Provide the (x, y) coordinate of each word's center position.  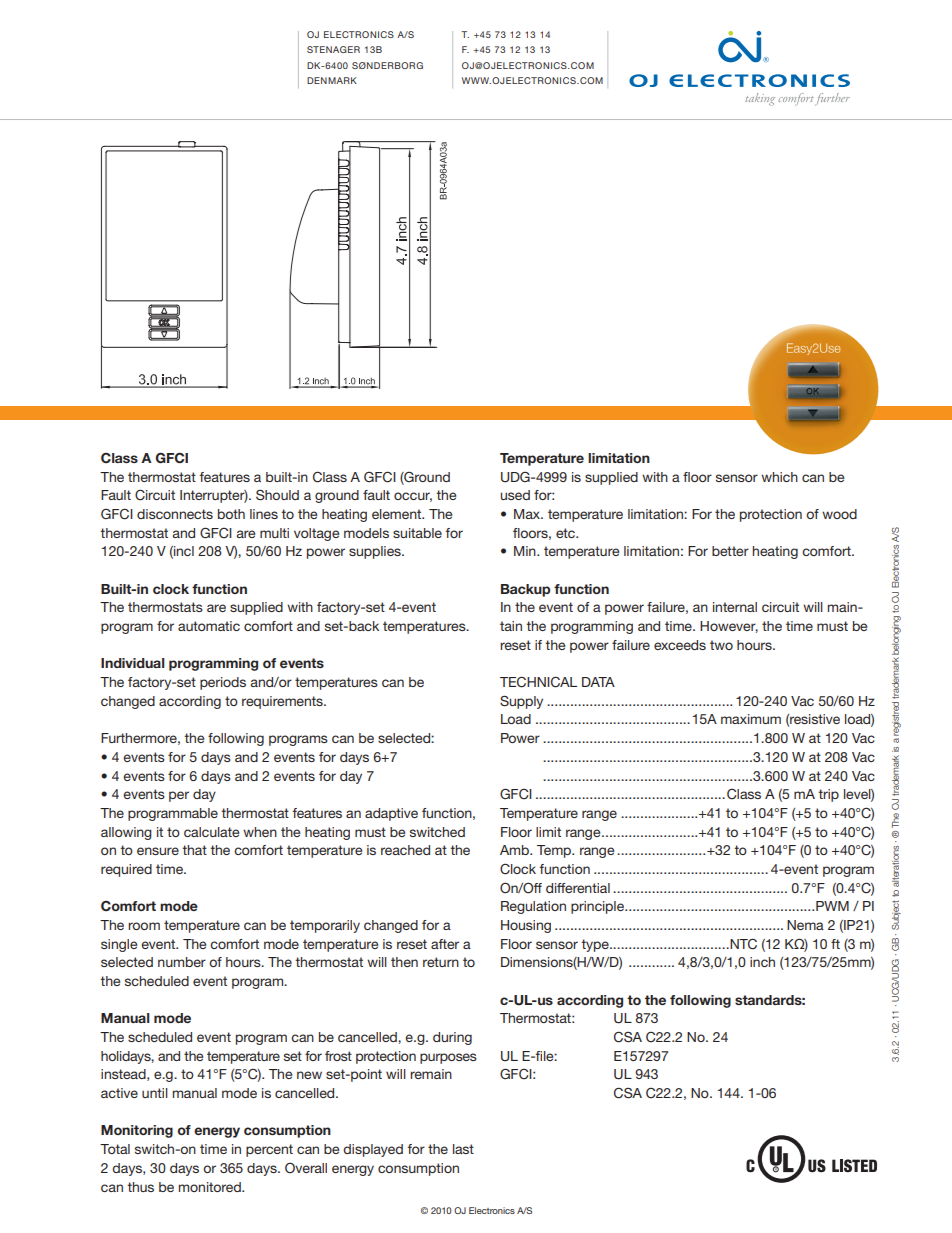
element (398, 514)
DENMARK (332, 80)
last (463, 1149)
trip (828, 795)
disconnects (175, 514)
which (779, 477)
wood (839, 514)
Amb (515, 850)
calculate (211, 832)
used (515, 495)
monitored (211, 1187)
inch (762, 962)
